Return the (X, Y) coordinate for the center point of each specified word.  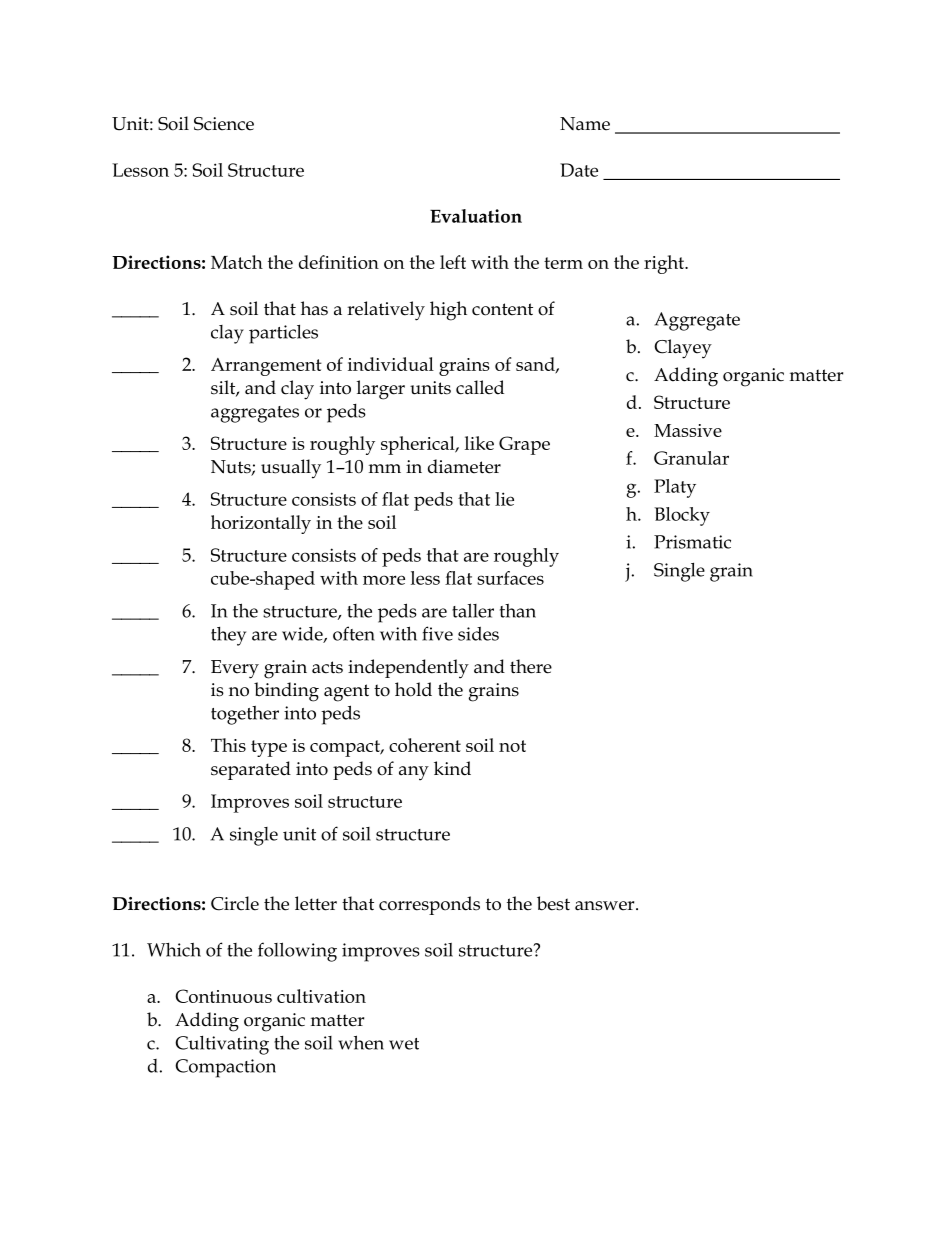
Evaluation (476, 216)
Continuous (223, 996)
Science (224, 124)
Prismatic (692, 542)
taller (473, 610)
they (228, 636)
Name (585, 124)
